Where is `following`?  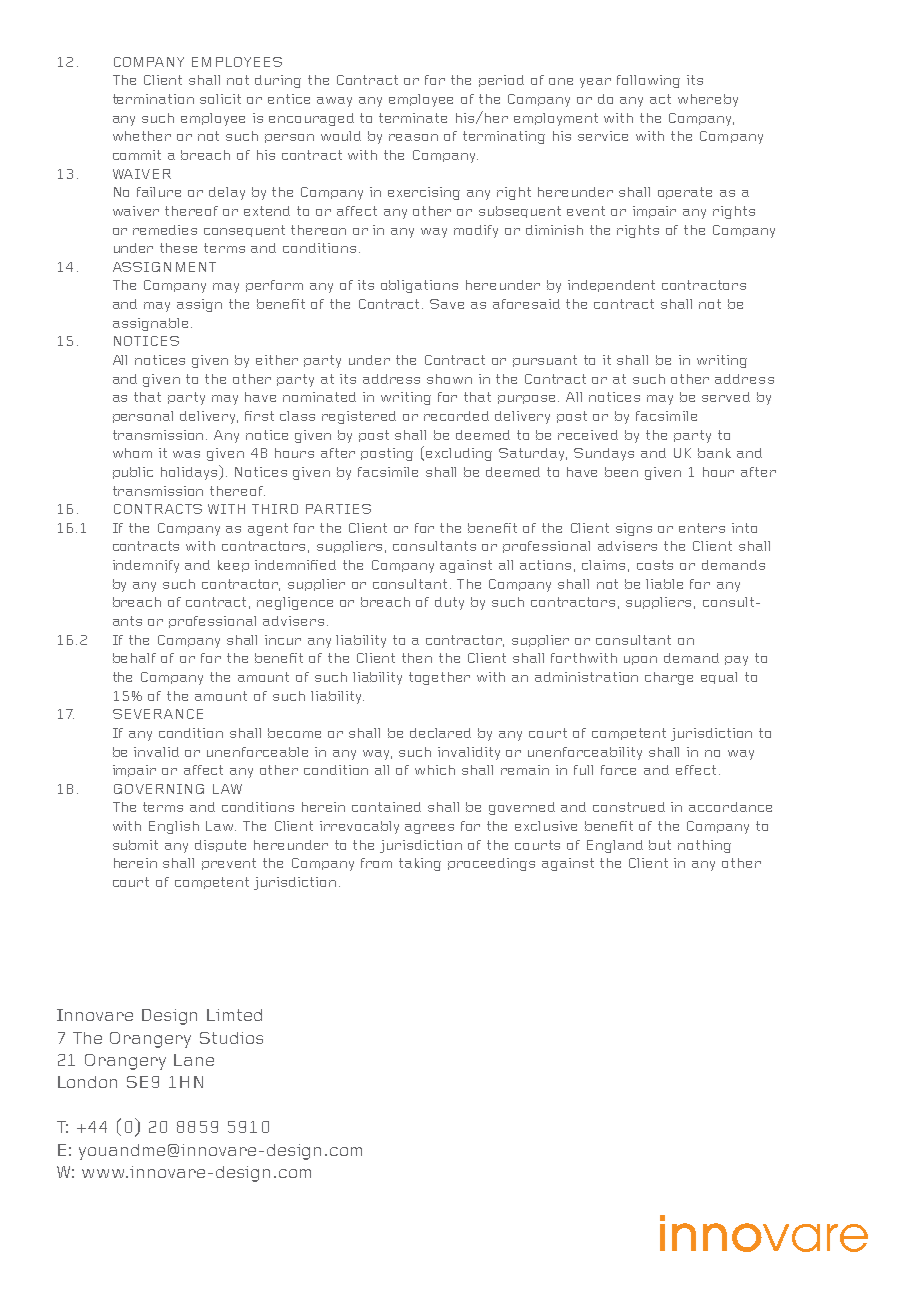
following is located at coordinates (648, 81).
